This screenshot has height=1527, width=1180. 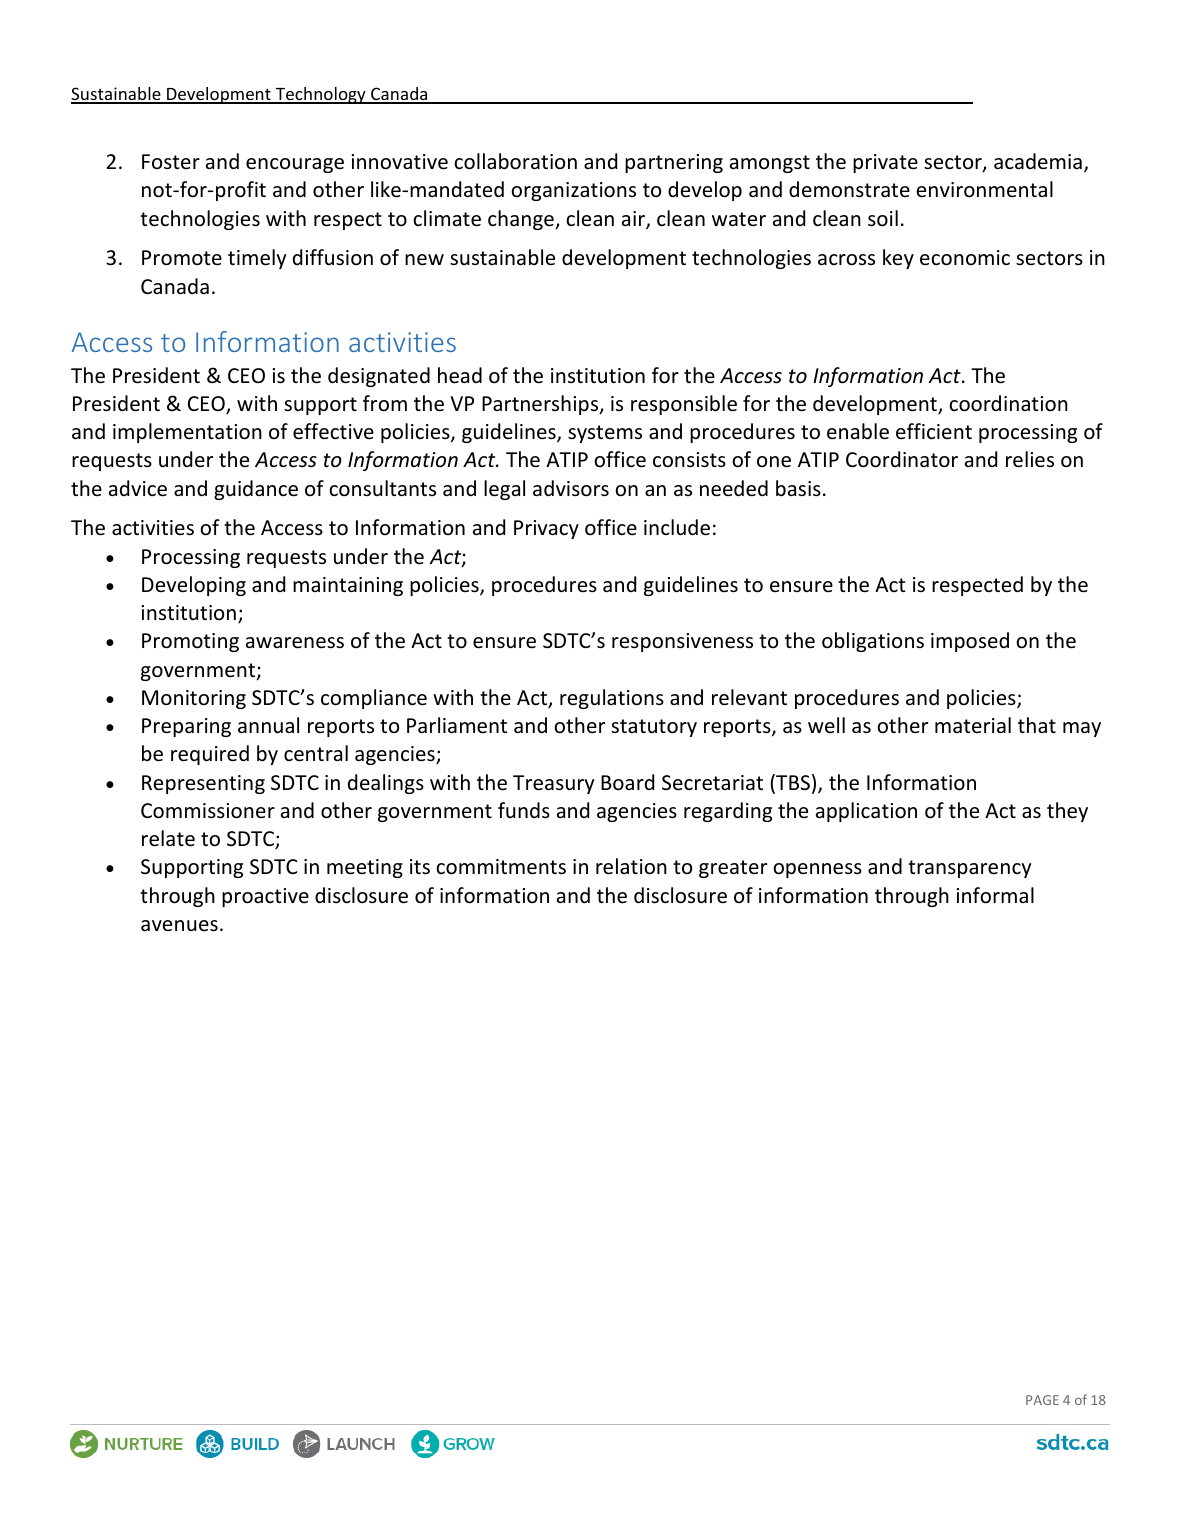 I want to click on meeting, so click(x=365, y=868).
